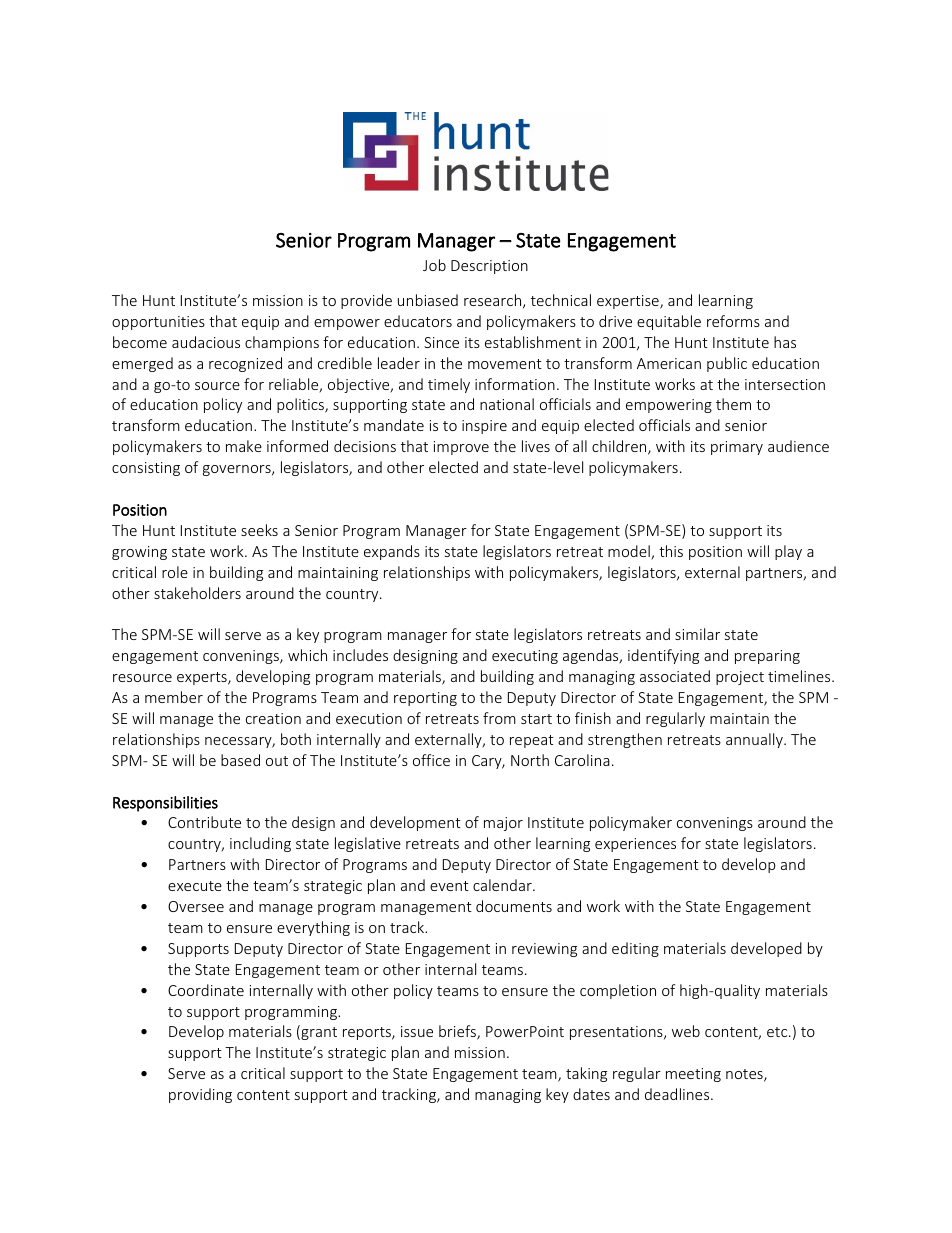 This screenshot has height=1233, width=952. What do you see at coordinates (635, 845) in the screenshot?
I see `experiences` at bounding box center [635, 845].
